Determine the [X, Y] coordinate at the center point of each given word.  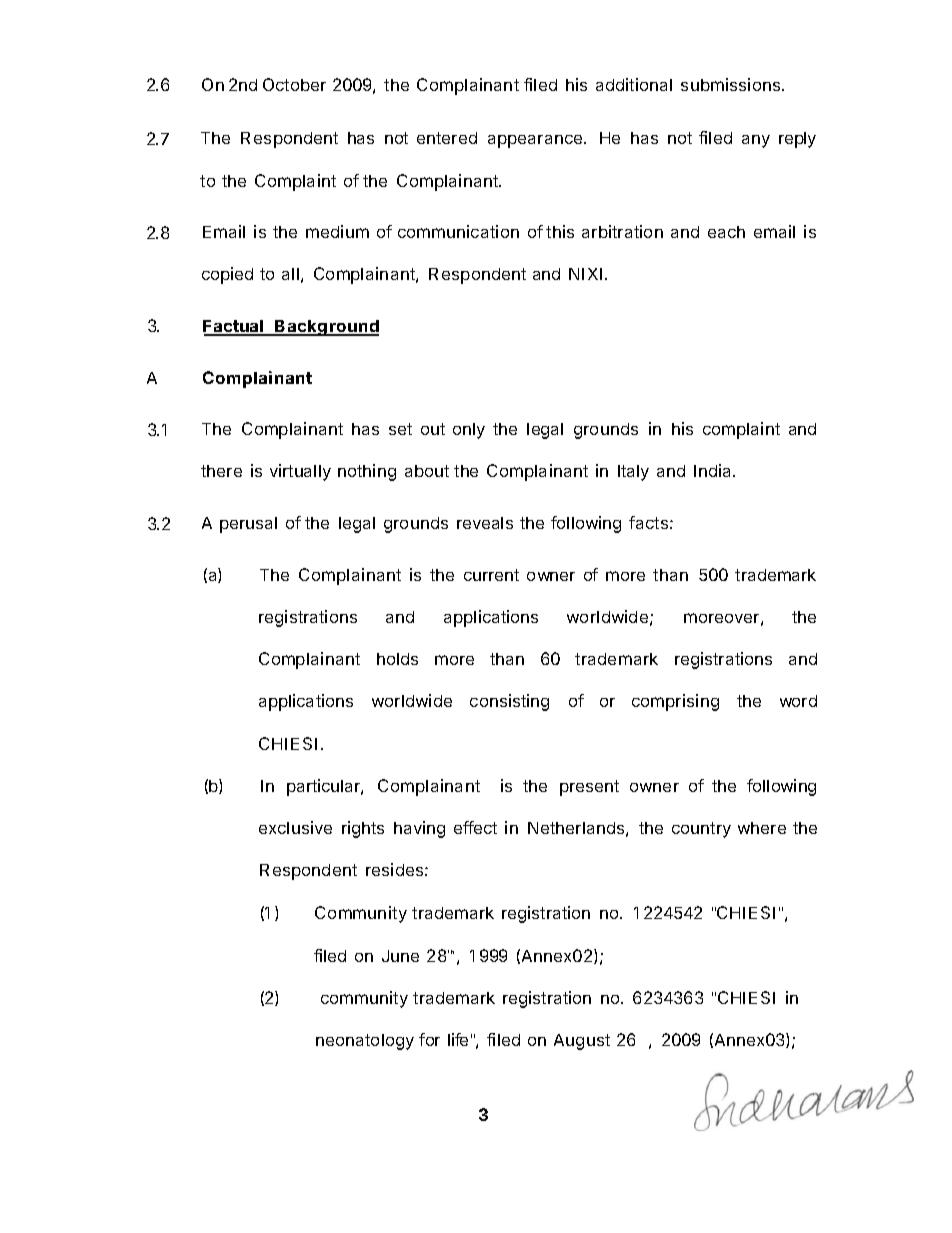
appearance [536, 141]
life [458, 1039]
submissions [732, 84]
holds [397, 659]
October [294, 84]
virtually [300, 472]
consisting [509, 702]
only [469, 431]
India [714, 470]
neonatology [365, 1042]
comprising [675, 702]
